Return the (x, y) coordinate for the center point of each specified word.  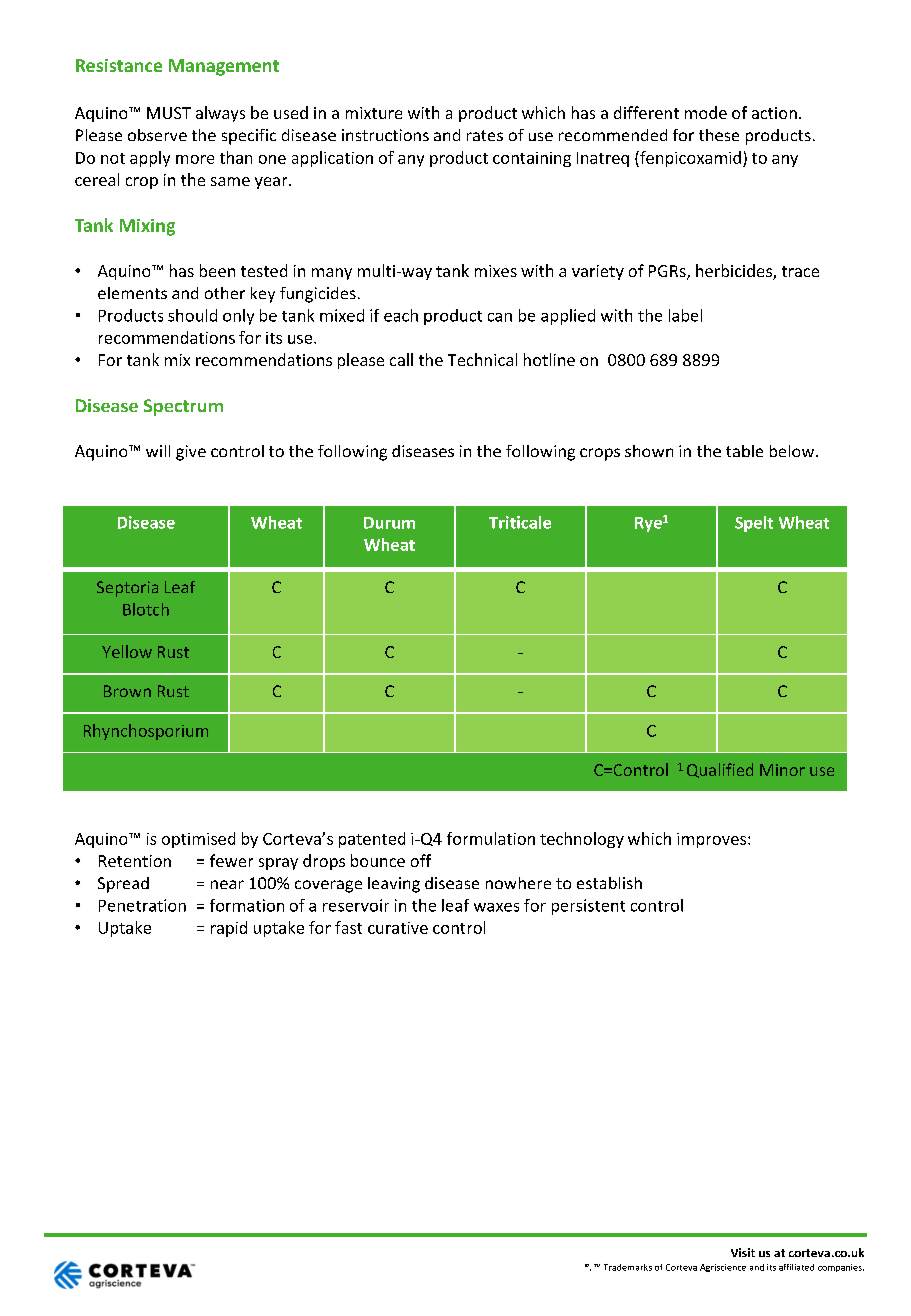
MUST (169, 113)
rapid (229, 929)
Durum (389, 523)
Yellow (127, 651)
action (774, 113)
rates (485, 135)
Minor (782, 770)
